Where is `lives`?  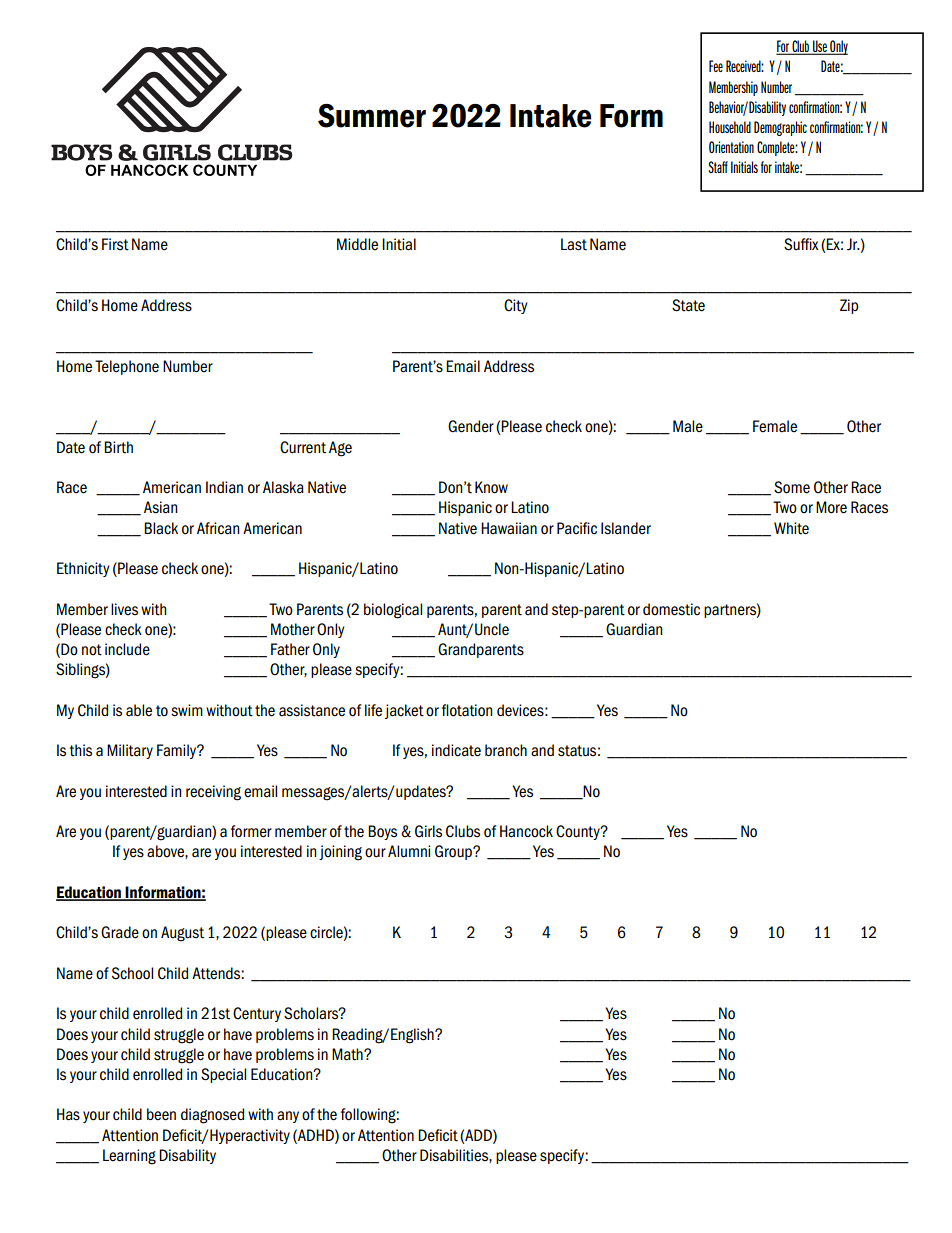 lives is located at coordinates (124, 609).
